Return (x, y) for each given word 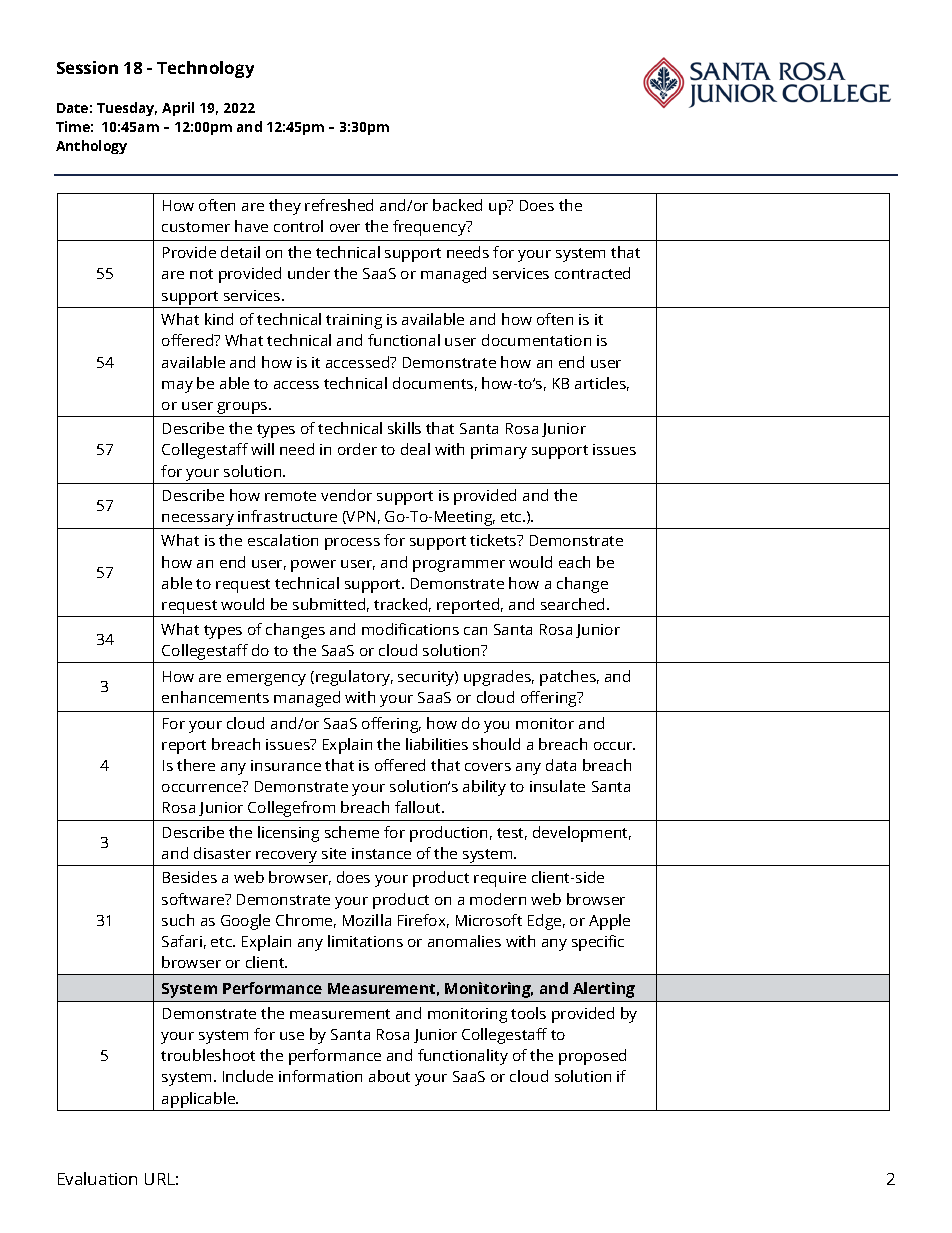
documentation (536, 340)
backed (457, 205)
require (500, 879)
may (177, 387)
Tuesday (127, 109)
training (354, 321)
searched (574, 604)
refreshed (339, 205)
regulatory (354, 678)
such (178, 920)
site (334, 853)
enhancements (215, 697)
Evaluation (97, 1178)
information (320, 1076)
